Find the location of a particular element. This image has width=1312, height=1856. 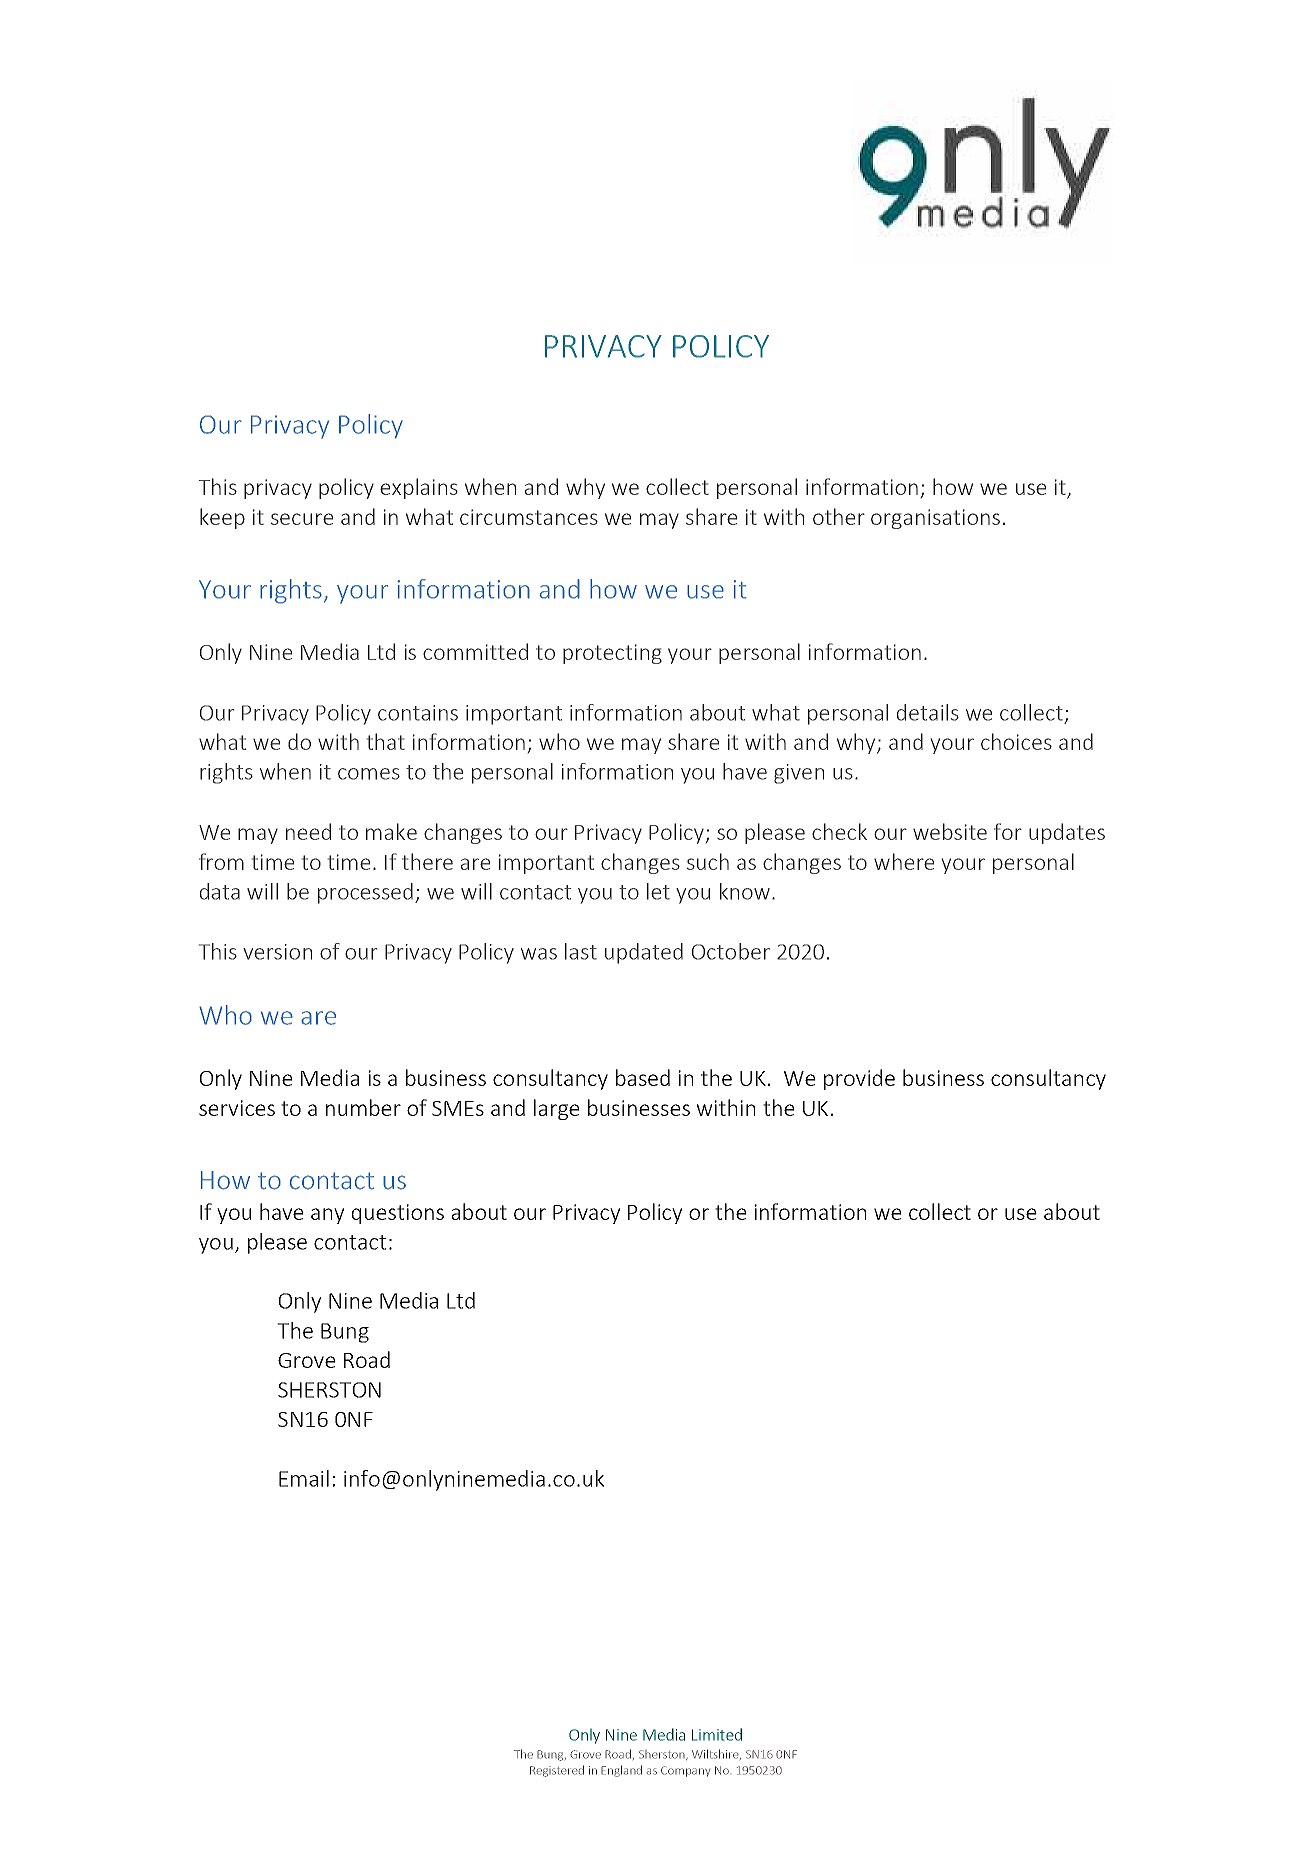

organisations is located at coordinates (935, 519).
